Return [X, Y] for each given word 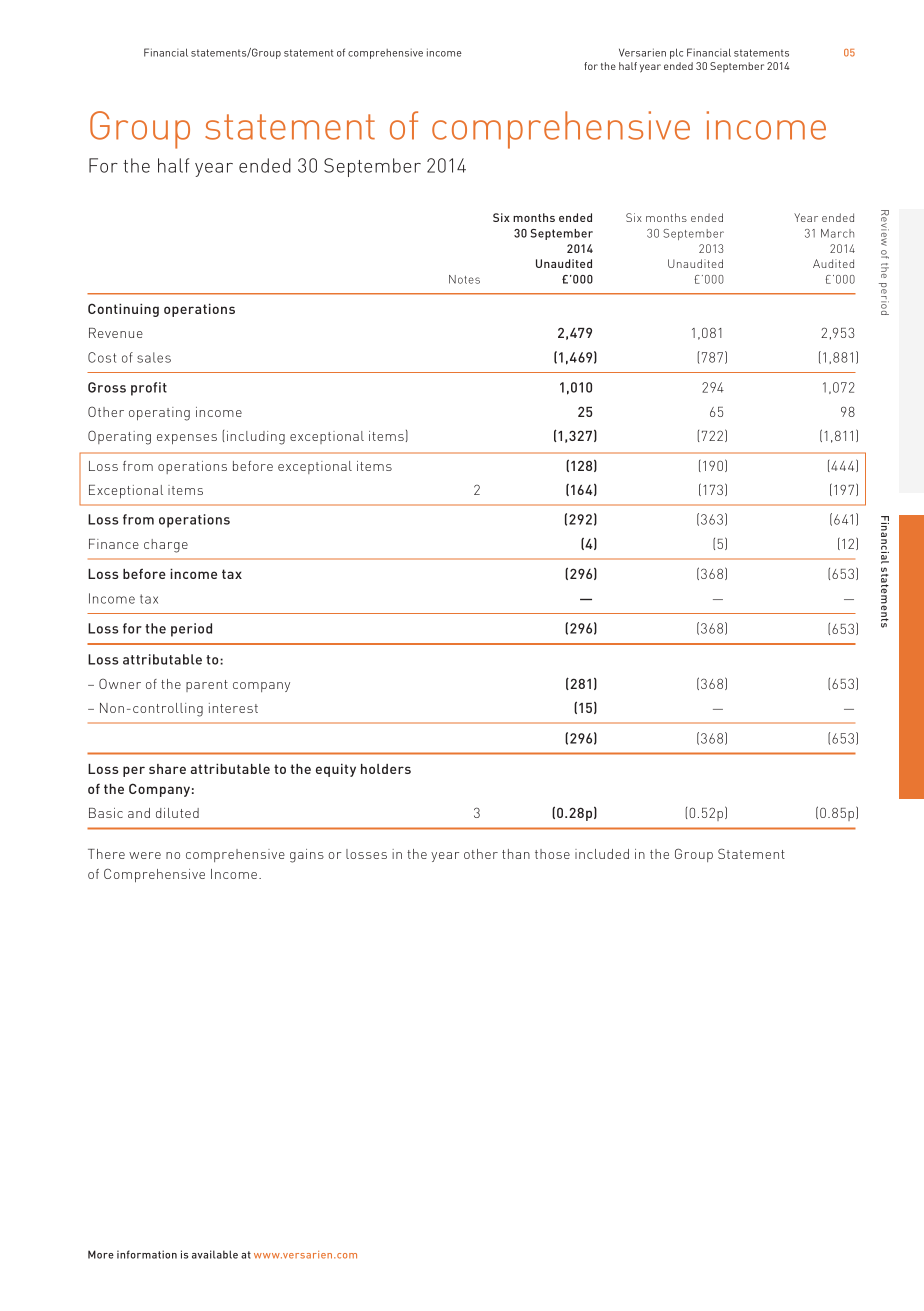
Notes [464, 279]
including [256, 438]
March [837, 233]
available [215, 1254]
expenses [187, 439]
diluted [177, 813]
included [602, 854]
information [147, 1254]
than [516, 854]
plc [676, 53]
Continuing [123, 310]
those [552, 854]
